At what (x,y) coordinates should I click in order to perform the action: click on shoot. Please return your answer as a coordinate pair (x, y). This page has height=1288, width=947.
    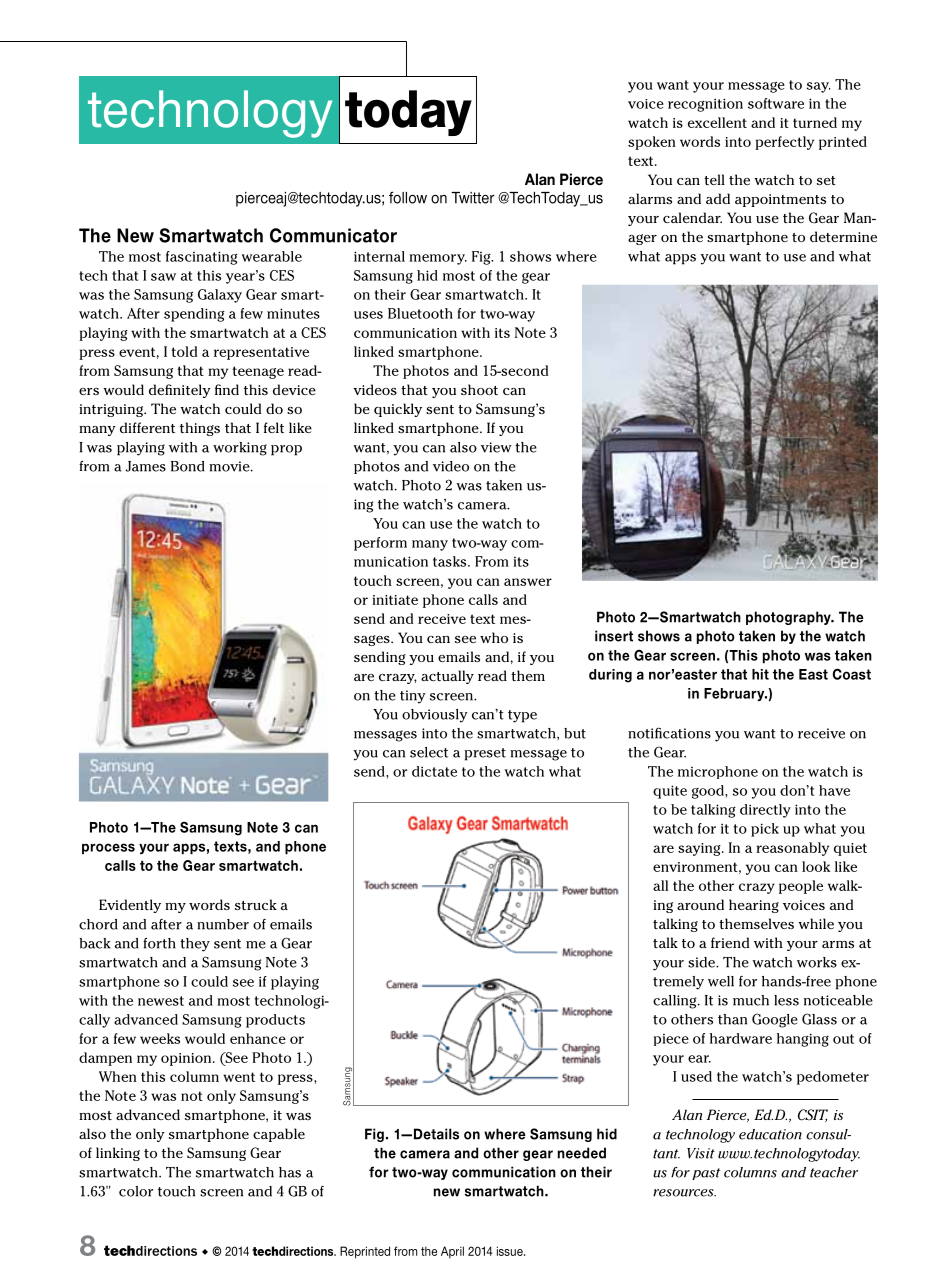
    Looking at the image, I should click on (479, 389).
